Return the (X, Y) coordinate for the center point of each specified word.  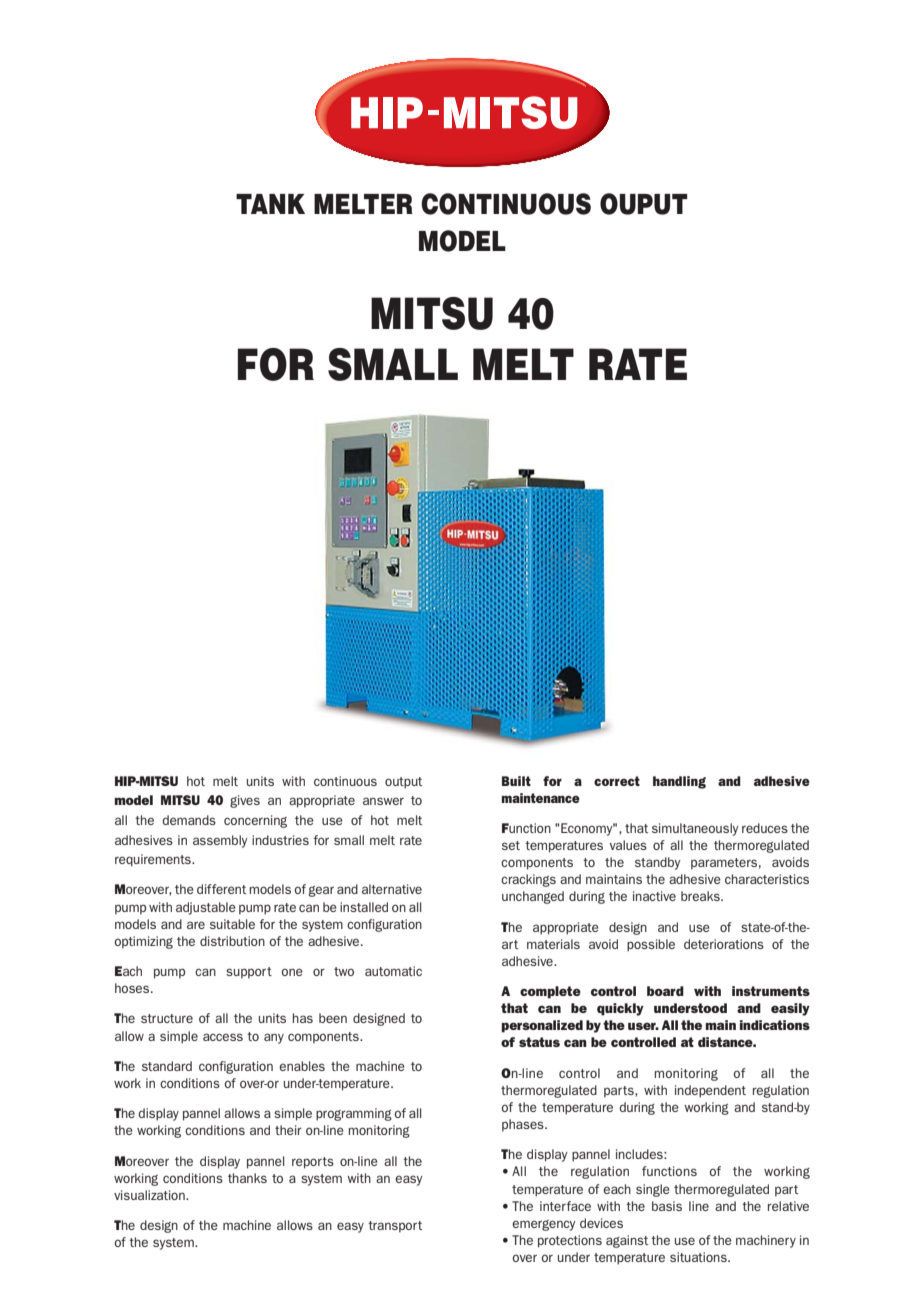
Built (516, 781)
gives (245, 801)
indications (775, 1025)
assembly (220, 841)
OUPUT (644, 204)
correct (617, 781)
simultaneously (695, 829)
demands (189, 820)
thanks (247, 1178)
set (511, 845)
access (223, 1037)
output (403, 783)
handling (679, 782)
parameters (724, 864)
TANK (270, 204)
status (539, 1042)
